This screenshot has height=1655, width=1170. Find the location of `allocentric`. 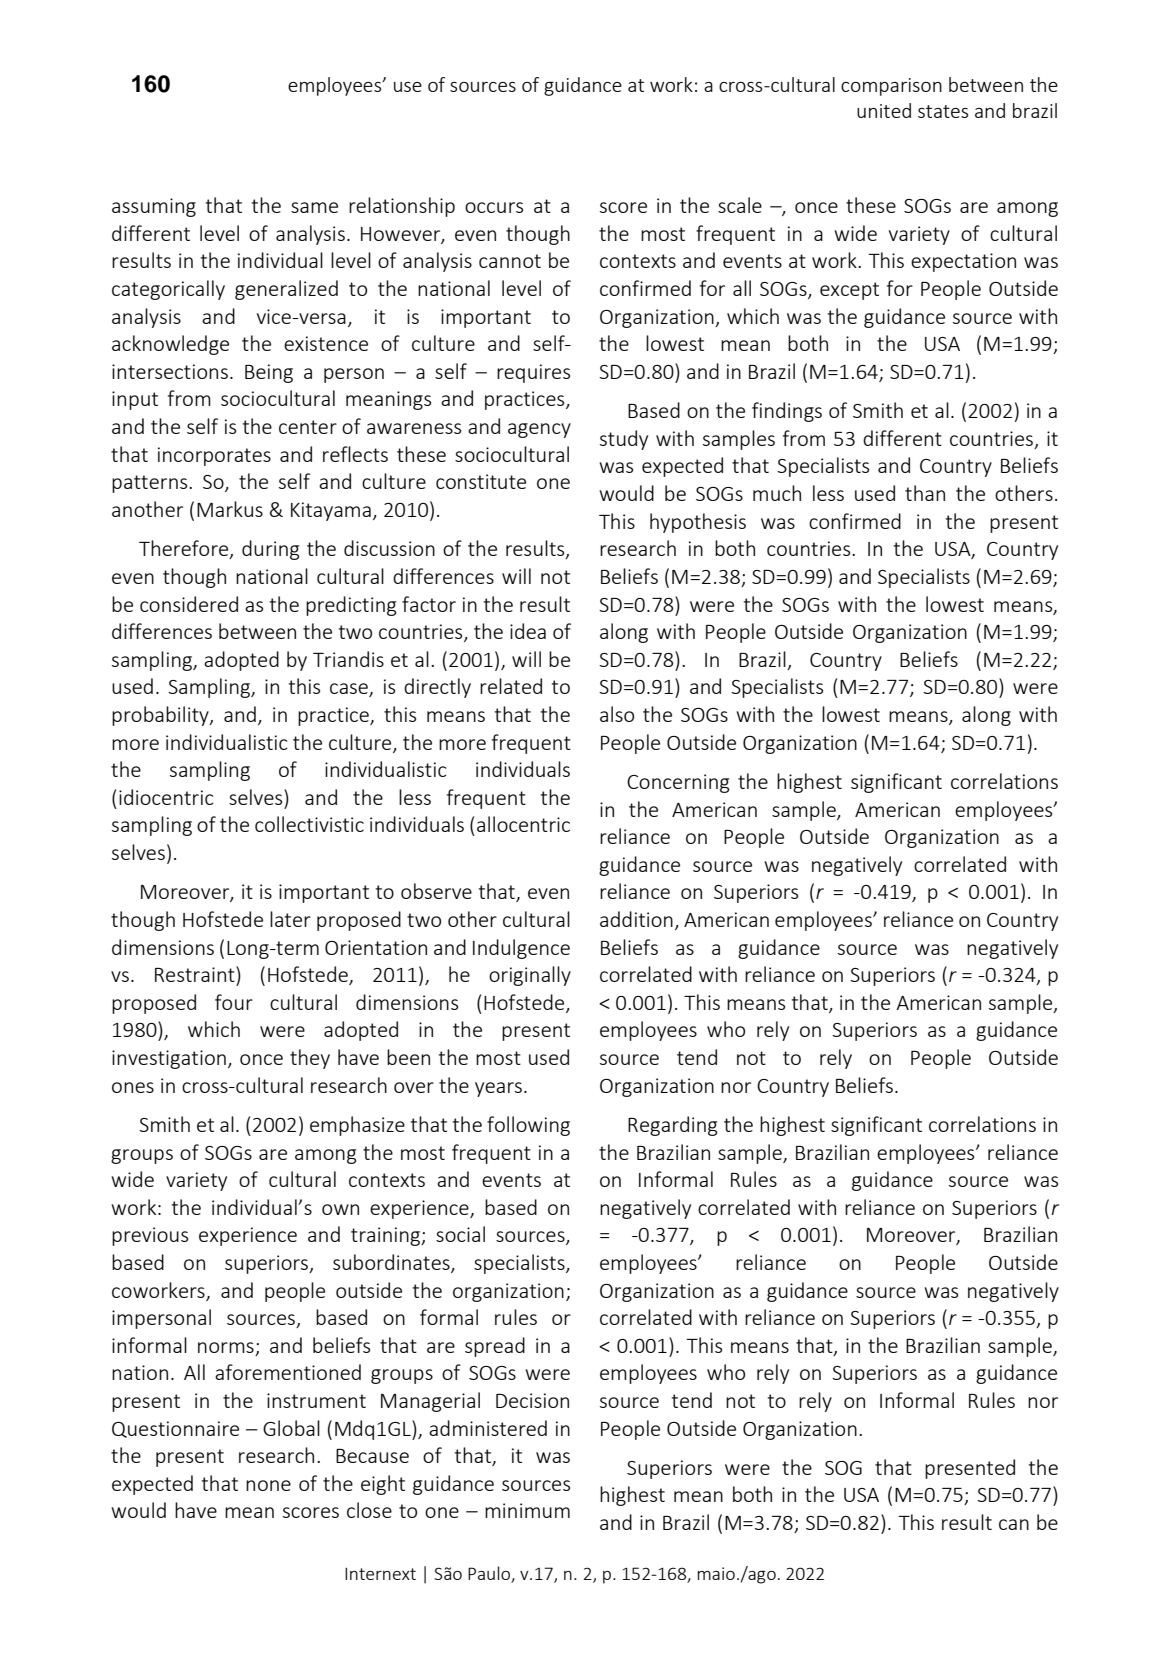

allocentric is located at coordinates (523, 824).
